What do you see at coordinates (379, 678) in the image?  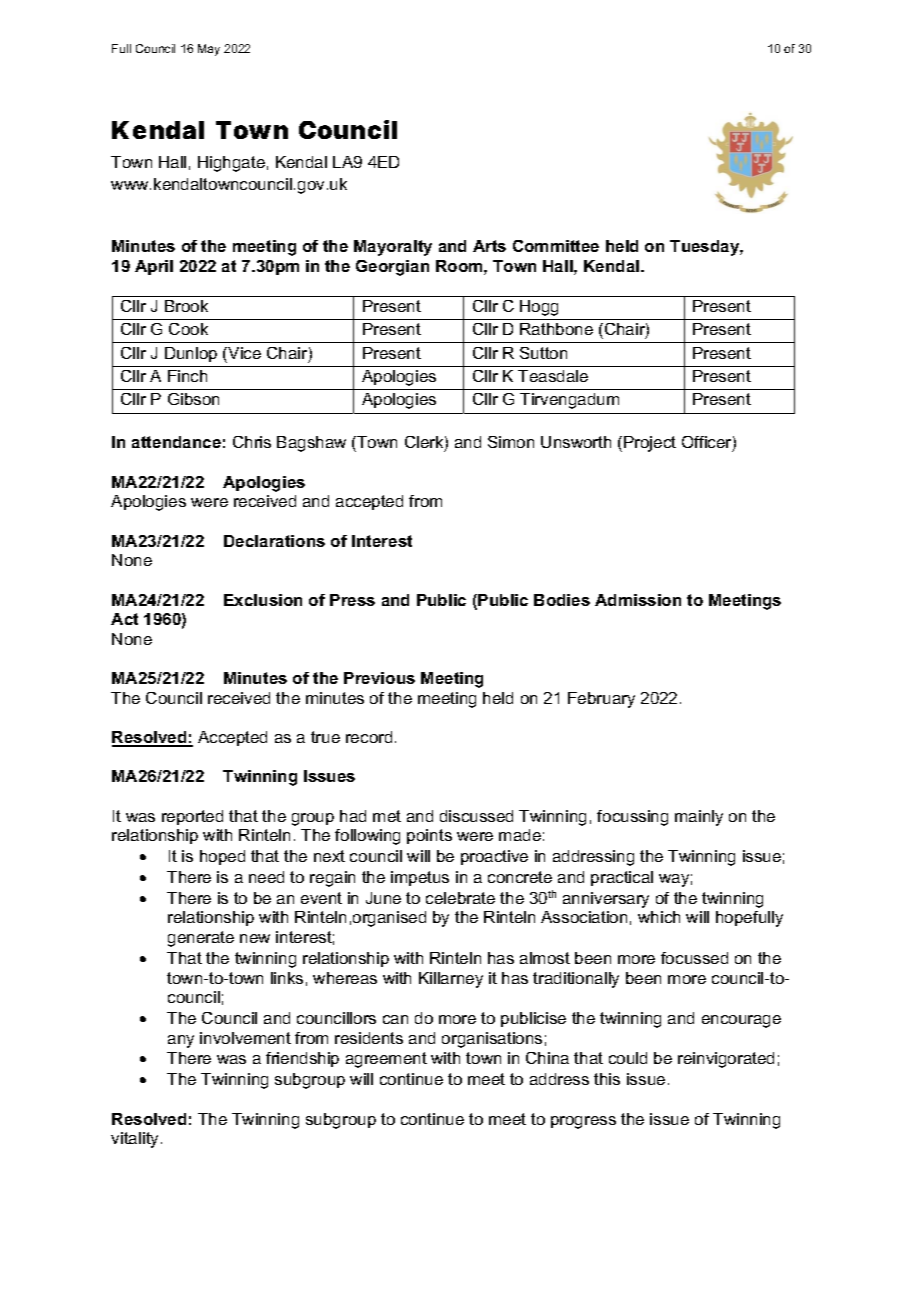 I see `Previous` at bounding box center [379, 678].
